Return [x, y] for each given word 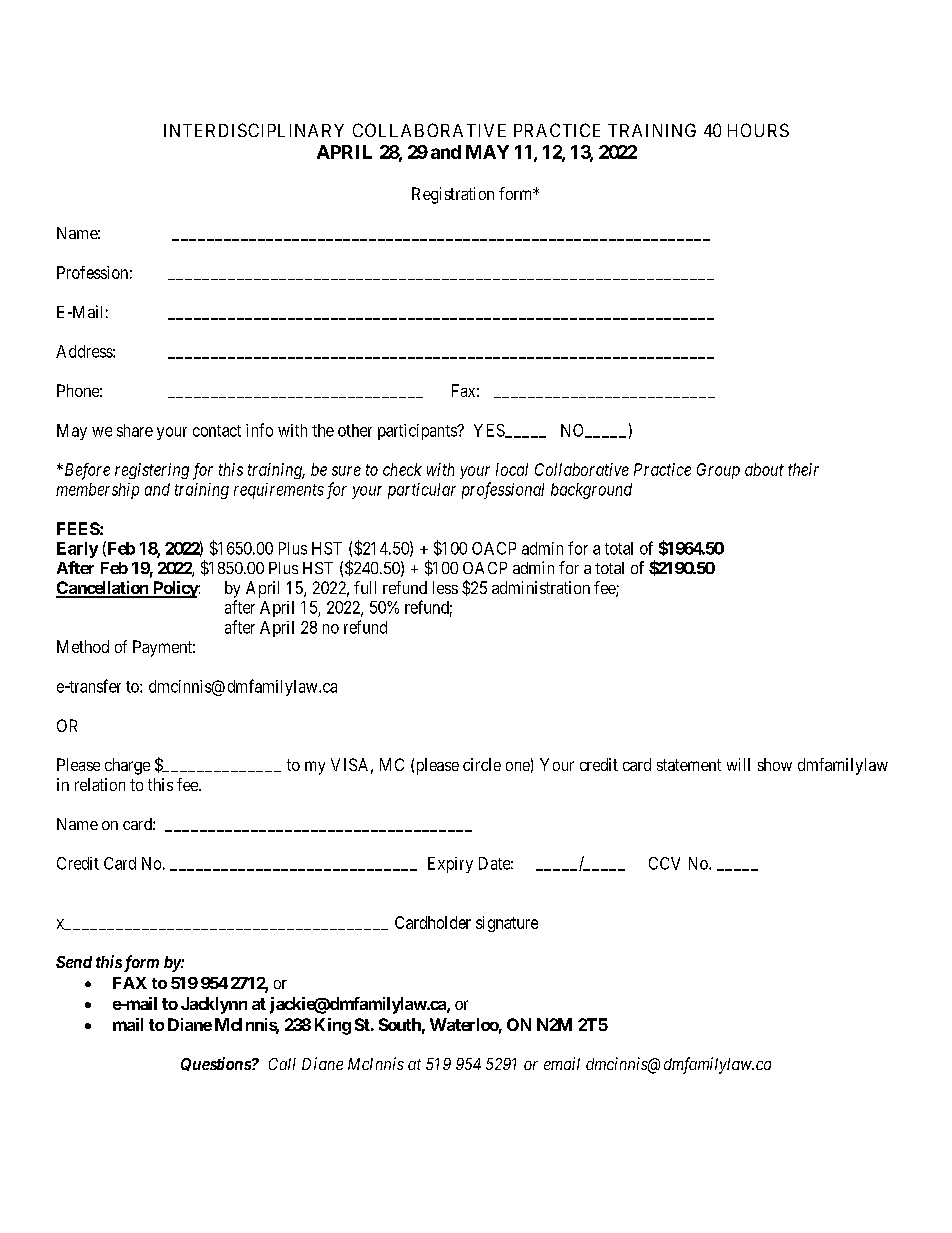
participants [418, 432]
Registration [453, 195]
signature [507, 924]
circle [482, 764]
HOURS [758, 130]
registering [152, 471]
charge [127, 766]
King [333, 1026]
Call [282, 1064]
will [738, 764]
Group [718, 471]
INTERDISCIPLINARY [254, 130]
